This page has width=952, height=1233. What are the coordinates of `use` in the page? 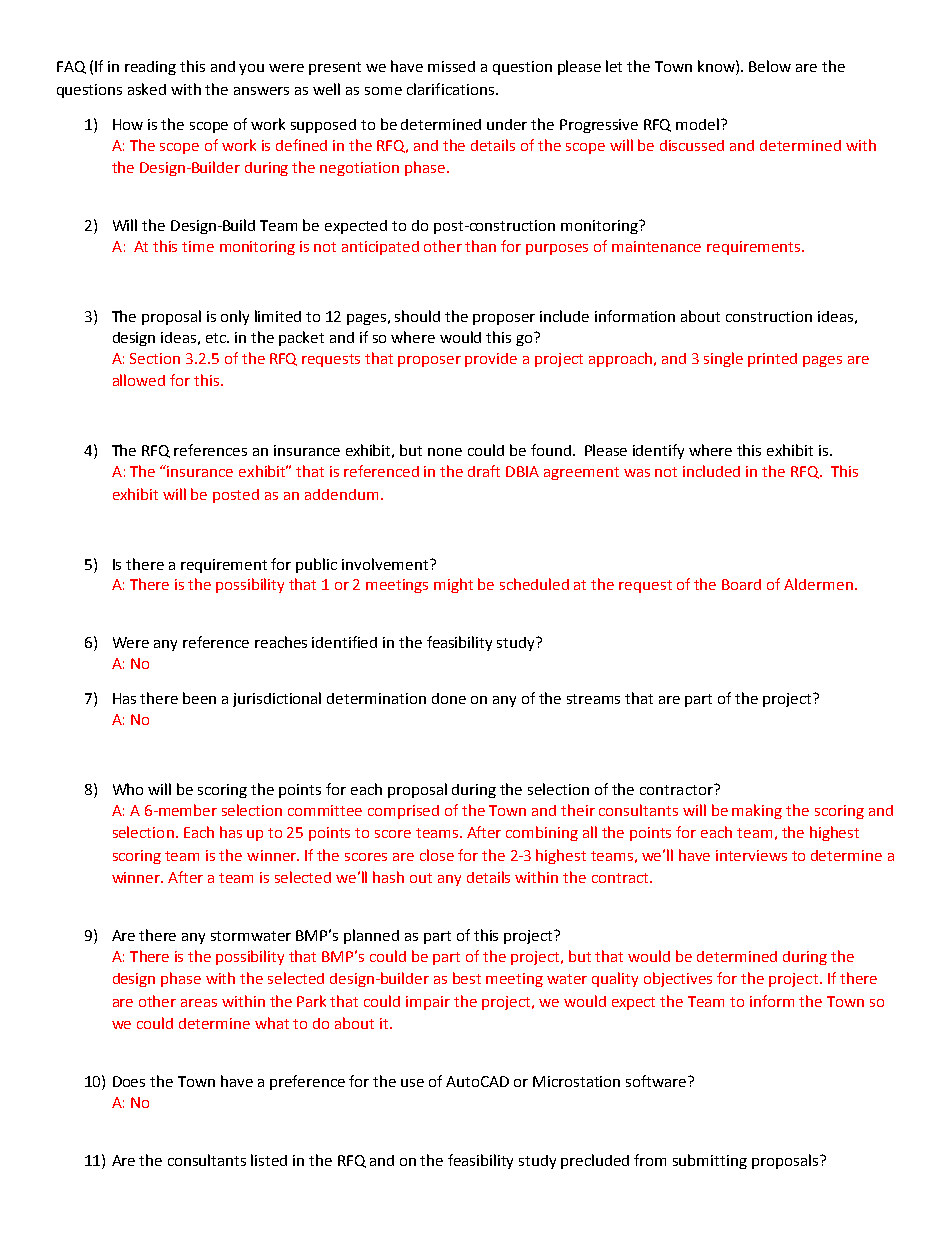 It's located at (412, 1083).
